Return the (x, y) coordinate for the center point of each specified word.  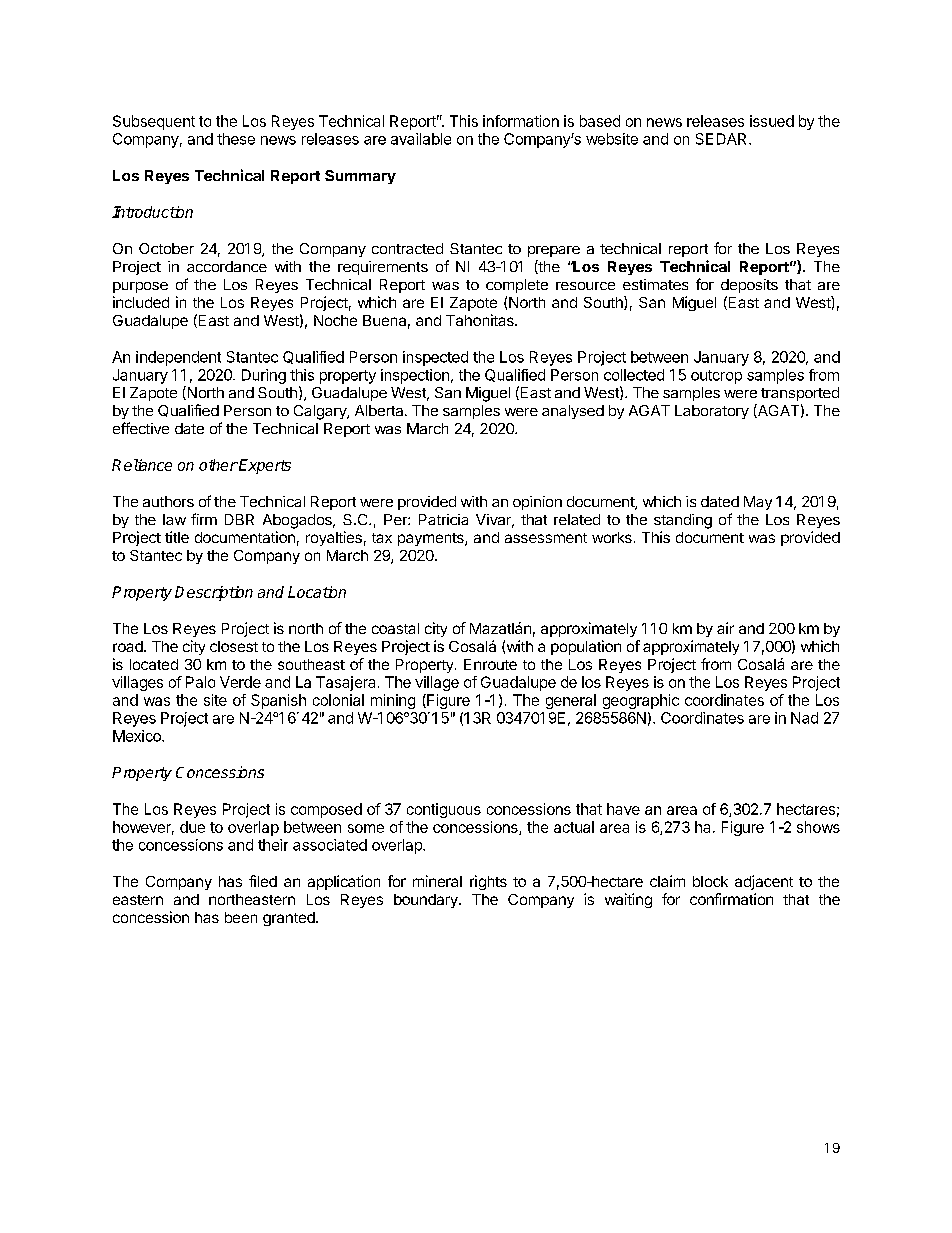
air (725, 628)
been (241, 917)
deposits (749, 286)
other (218, 465)
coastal (395, 628)
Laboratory (712, 412)
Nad (804, 718)
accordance (227, 266)
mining (393, 701)
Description (214, 593)
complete (517, 286)
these (236, 139)
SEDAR (723, 139)
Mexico (138, 736)
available (421, 139)
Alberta (380, 410)
